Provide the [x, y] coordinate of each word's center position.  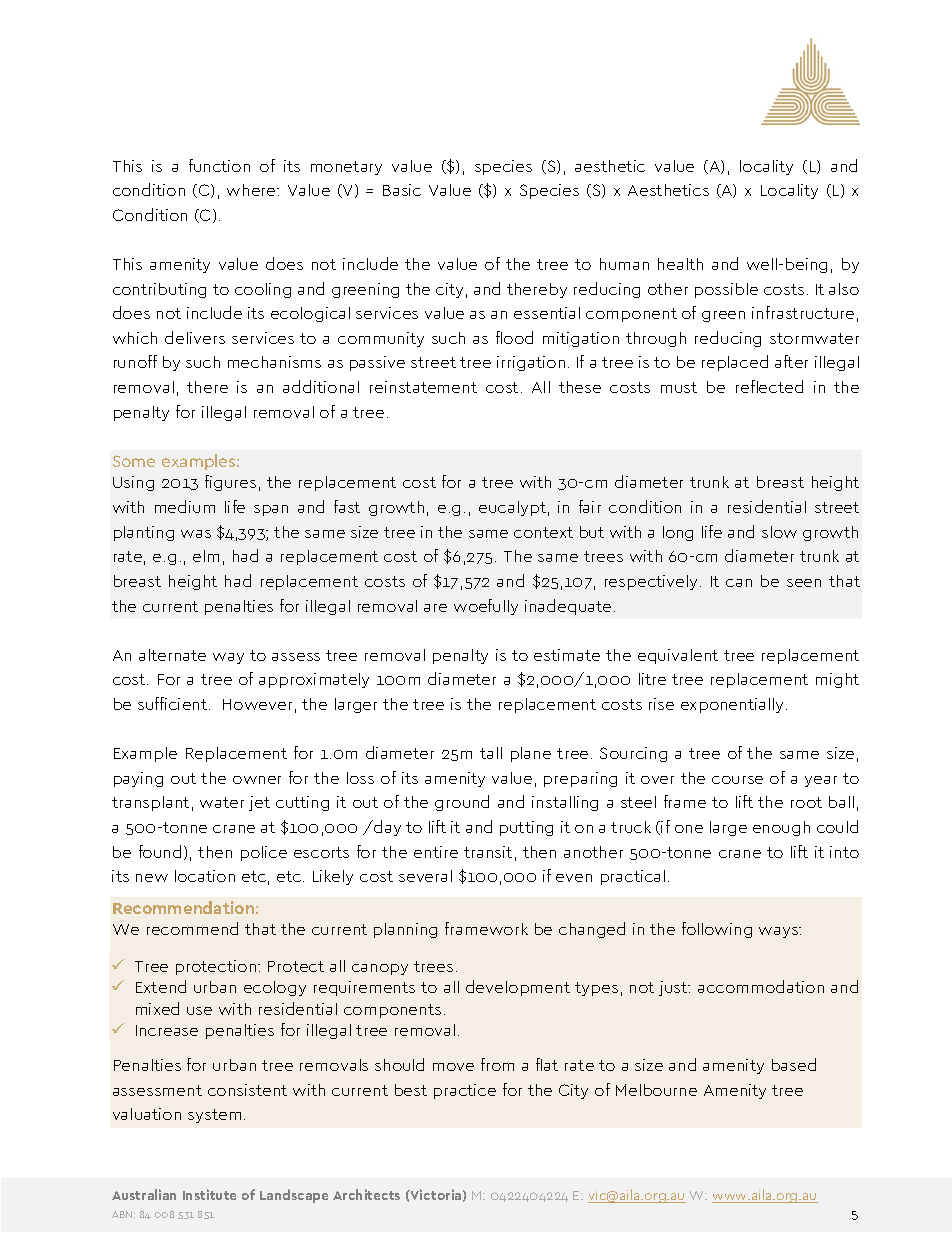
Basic [402, 190]
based [794, 1064]
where [252, 190]
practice [465, 1091]
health [680, 264]
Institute [209, 1194]
